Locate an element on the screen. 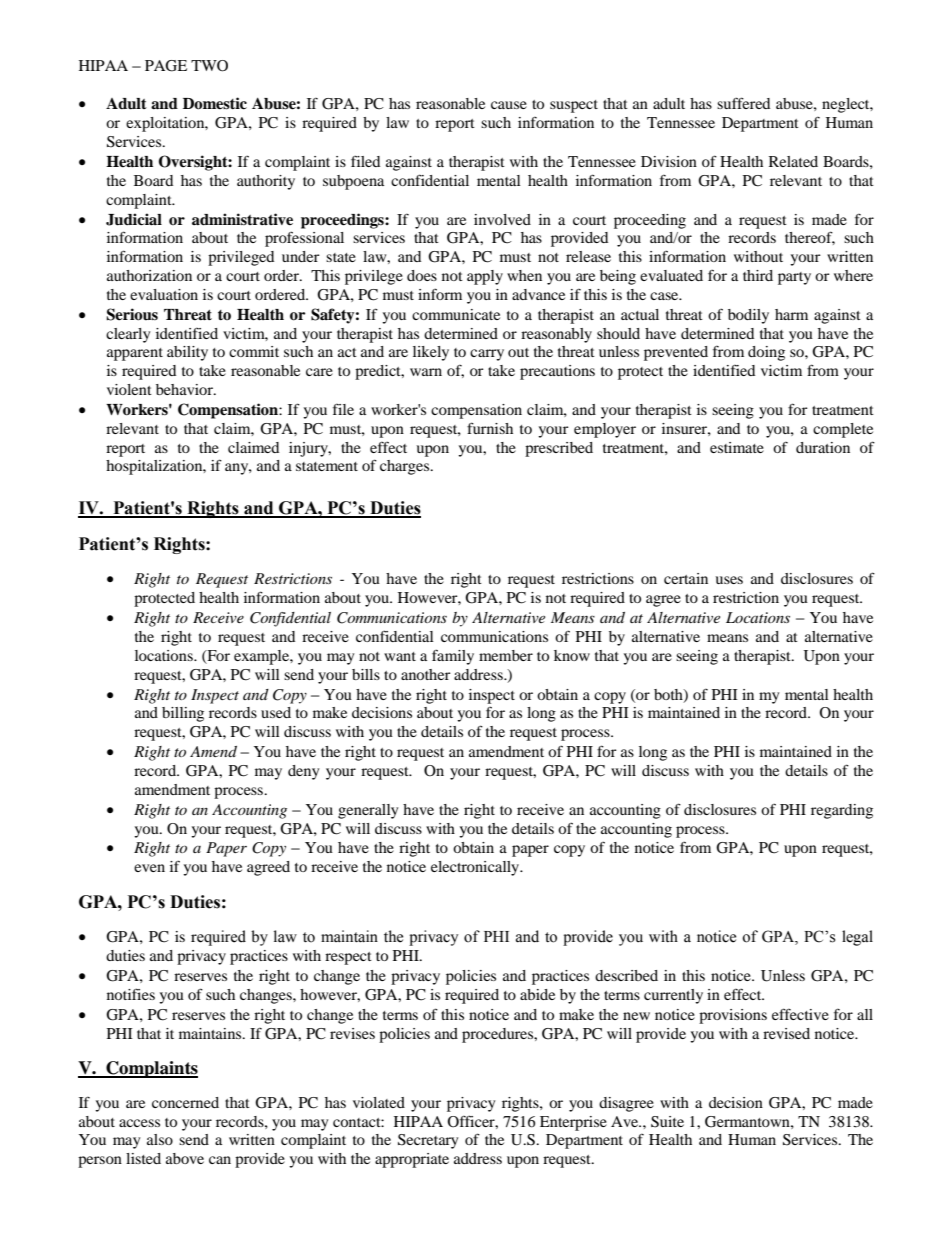 Image resolution: width=952 pixels, height=1233 pixels. cause is located at coordinates (509, 105).
